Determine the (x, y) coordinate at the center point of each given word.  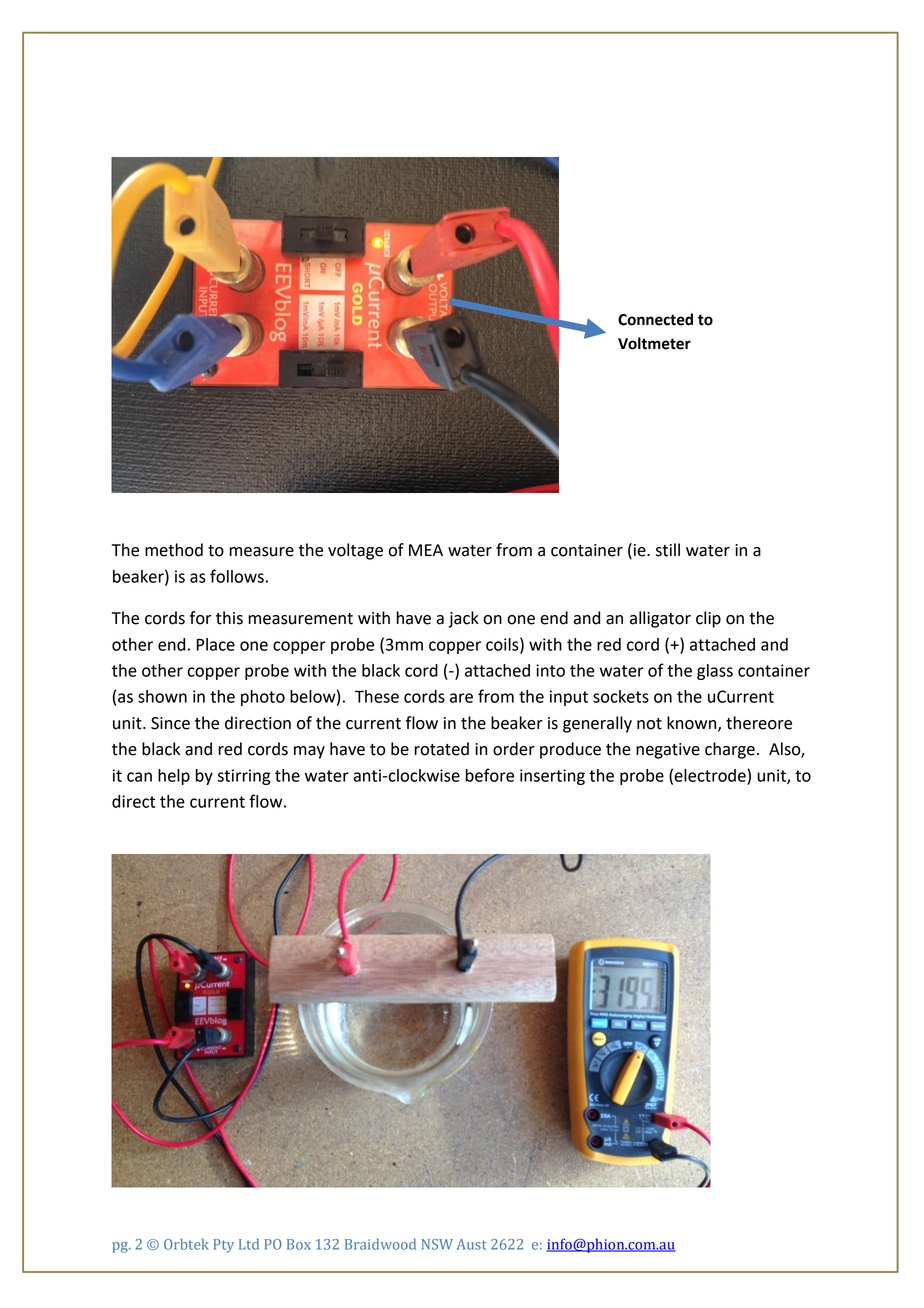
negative (668, 751)
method (174, 550)
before (489, 775)
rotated (441, 749)
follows (237, 576)
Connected (655, 319)
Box (299, 1244)
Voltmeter (654, 343)
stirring (244, 777)
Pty (224, 1246)
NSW (437, 1244)
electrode (711, 775)
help (174, 777)
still (668, 550)
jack (463, 619)
